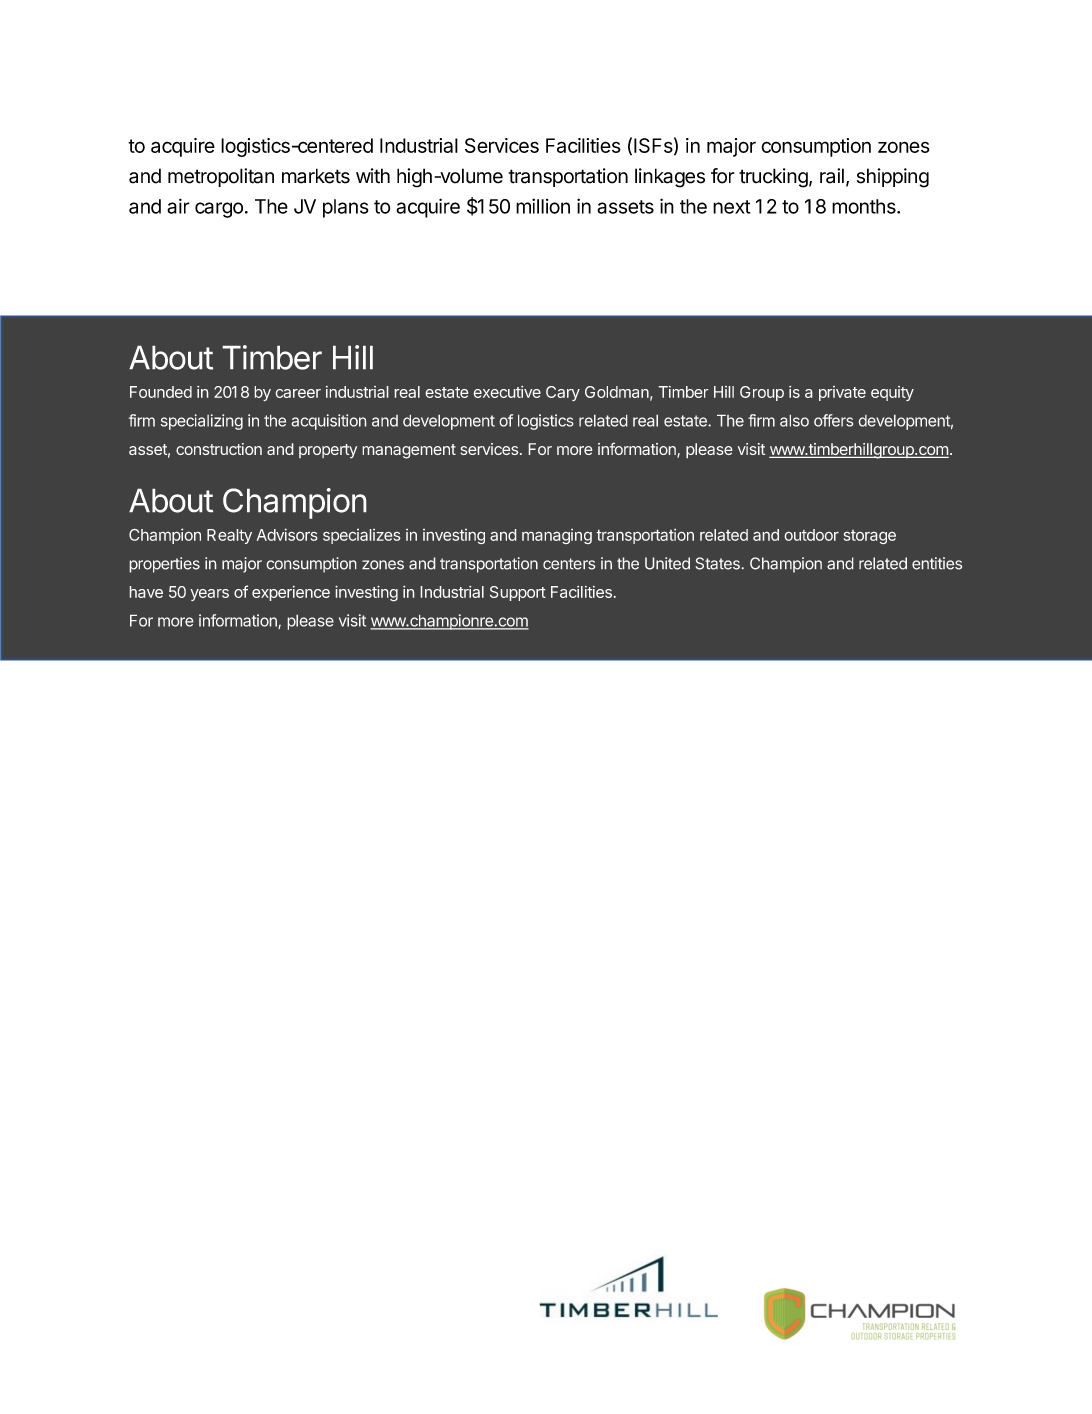 This screenshot has width=1092, height=1414. What do you see at coordinates (842, 393) in the screenshot?
I see `private` at bounding box center [842, 393].
